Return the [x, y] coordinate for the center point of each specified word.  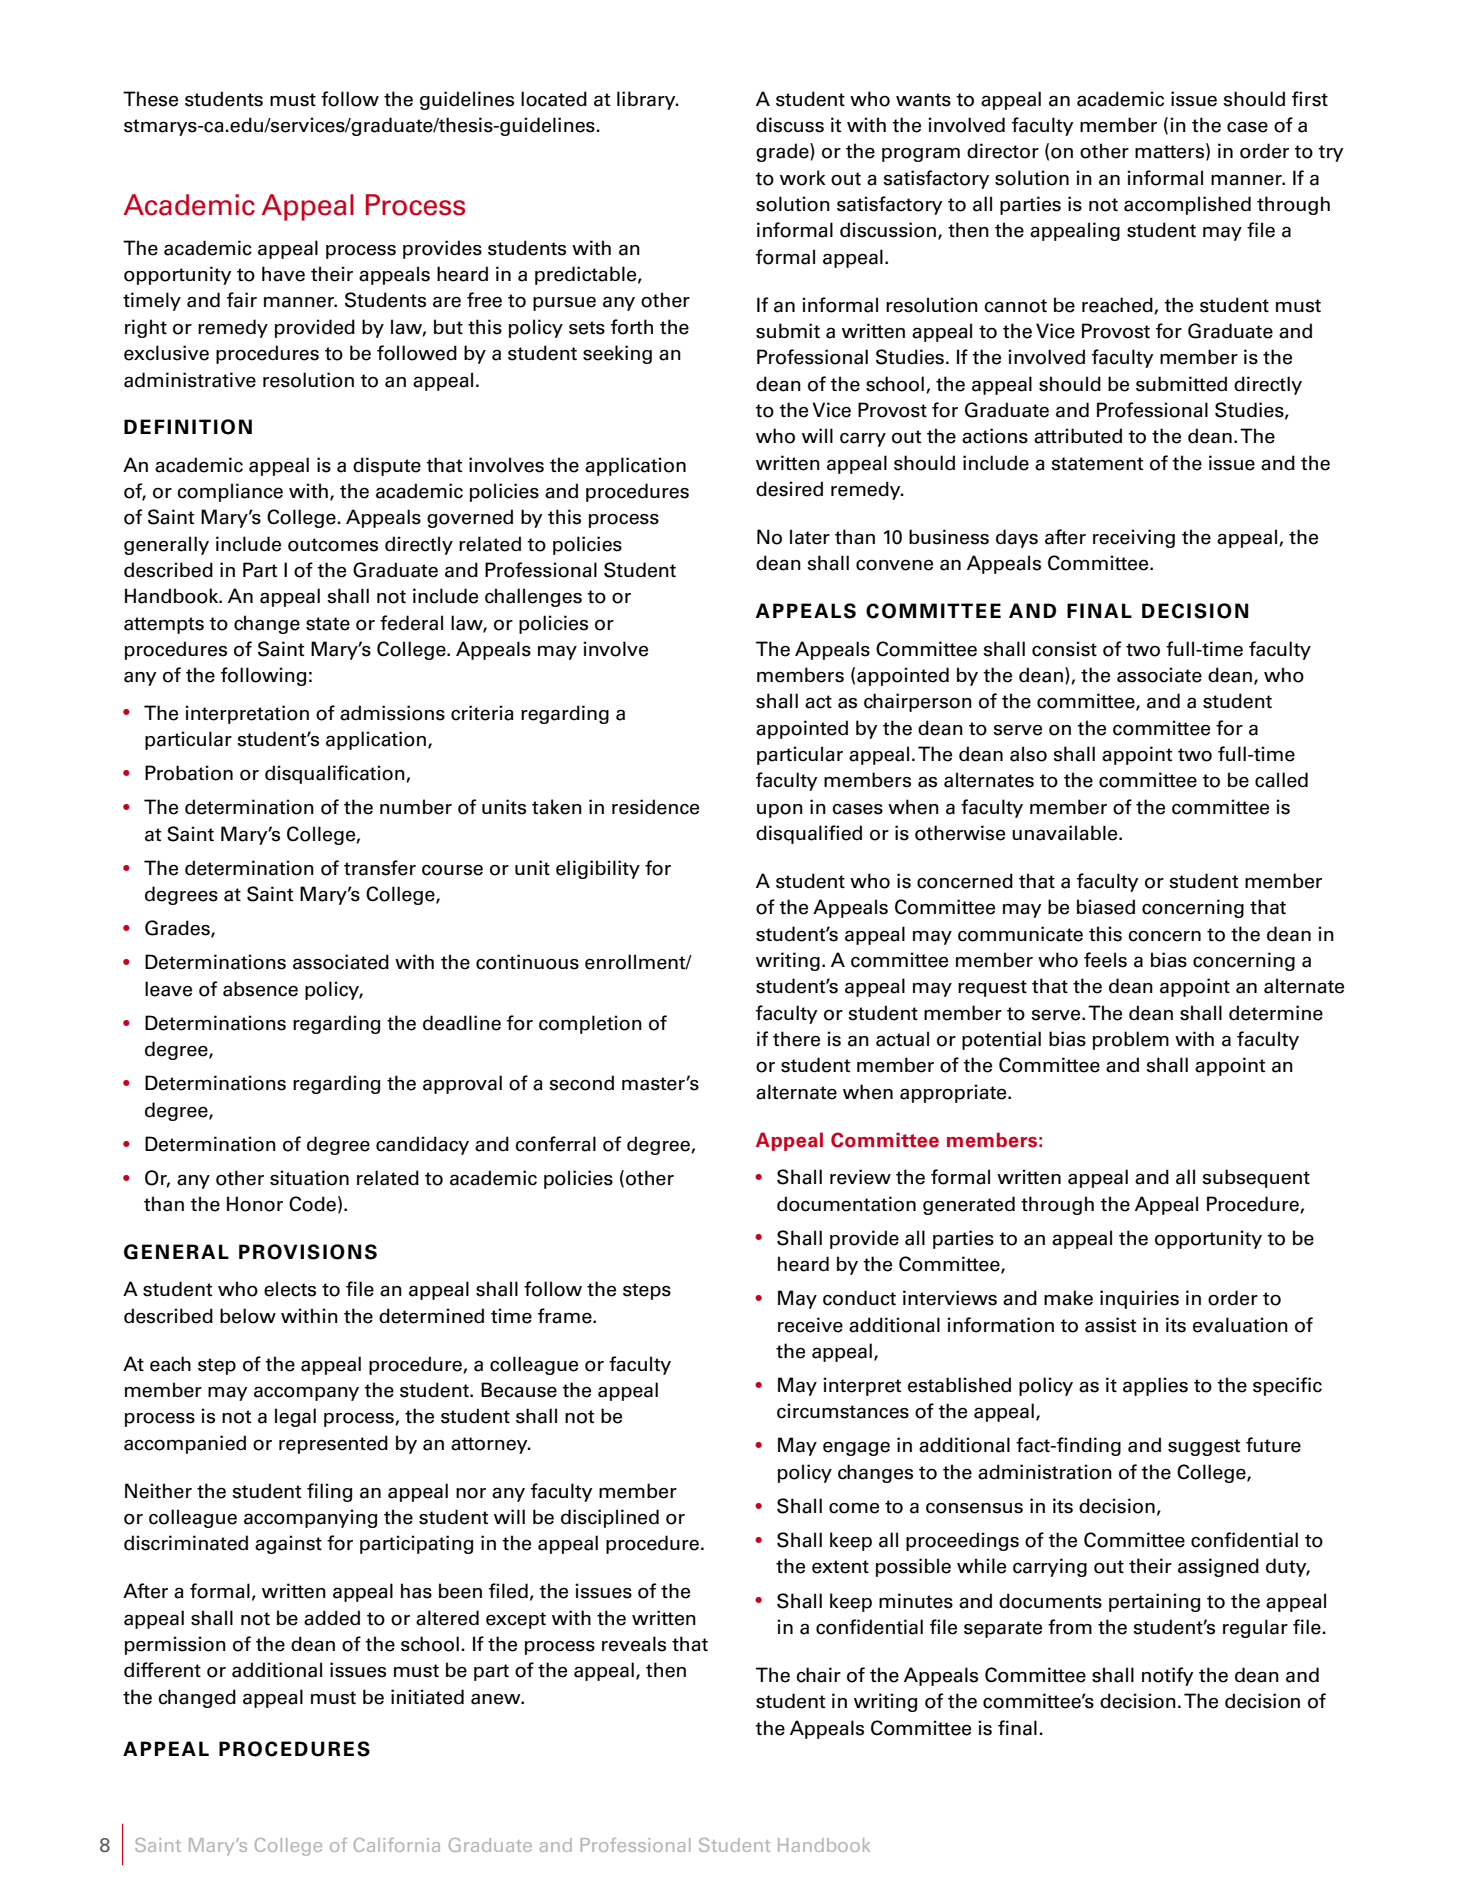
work [803, 178]
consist [1064, 649]
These [150, 99]
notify [1168, 1676]
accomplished [1187, 205]
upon [780, 811]
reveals [634, 1644]
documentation [846, 1204]
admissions [392, 713]
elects [290, 1289]
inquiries [1139, 1299]
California [397, 1845]
